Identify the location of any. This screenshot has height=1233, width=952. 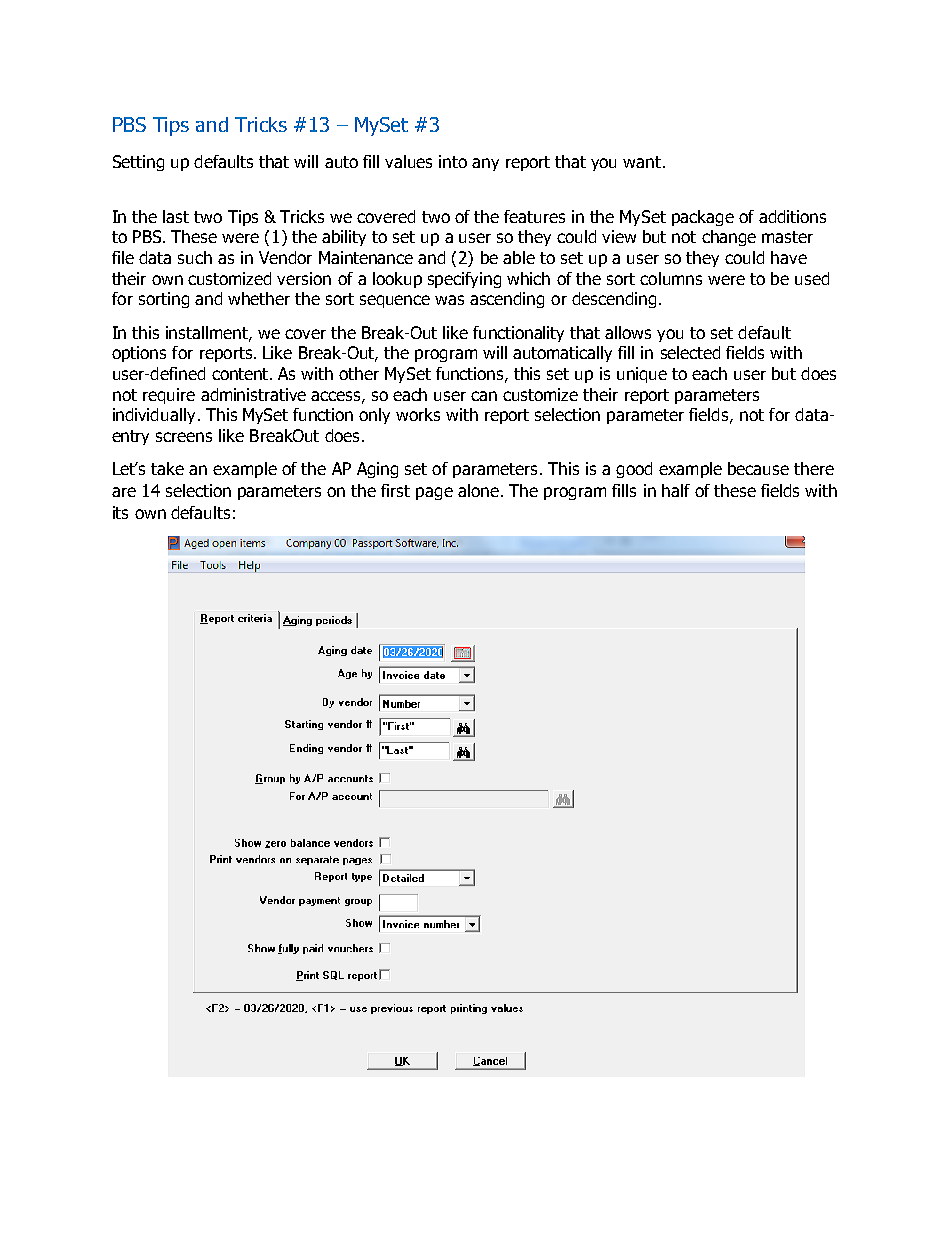
(485, 164).
